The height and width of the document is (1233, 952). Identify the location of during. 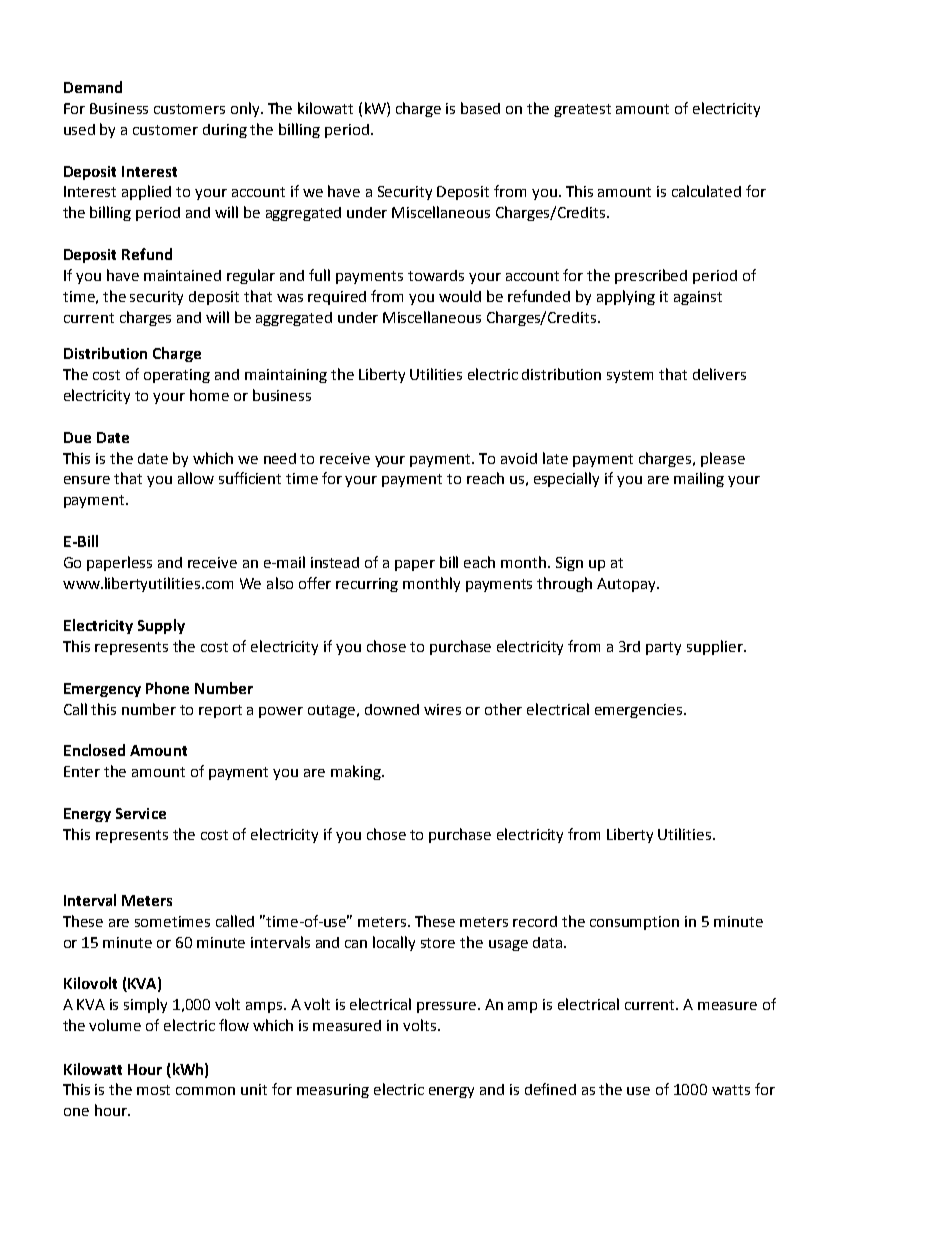
(225, 131).
